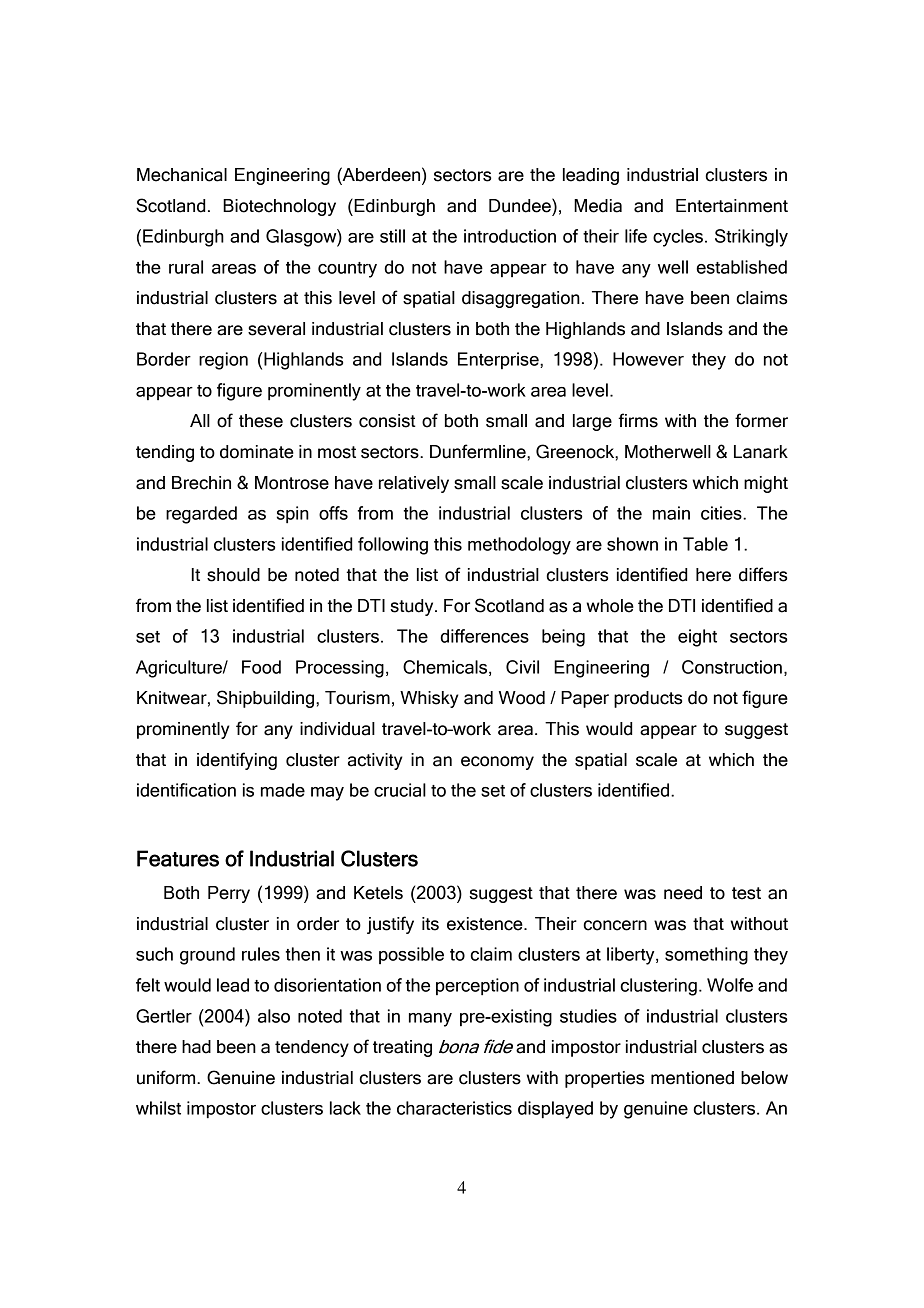  Describe the element at coordinates (521, 205) in the document. I see `Dundee` at that location.
